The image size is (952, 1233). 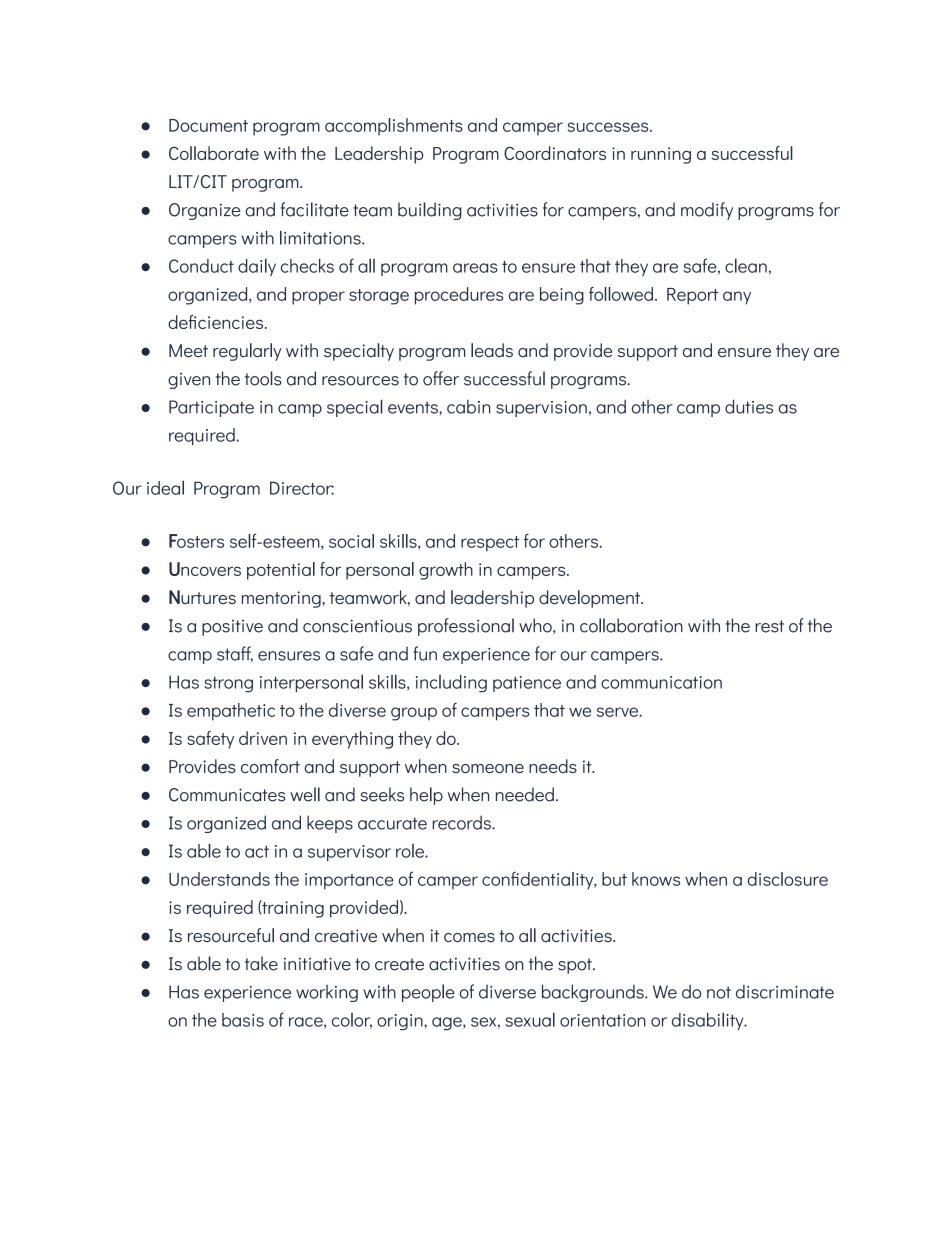 I want to click on Coordinators, so click(x=555, y=153).
